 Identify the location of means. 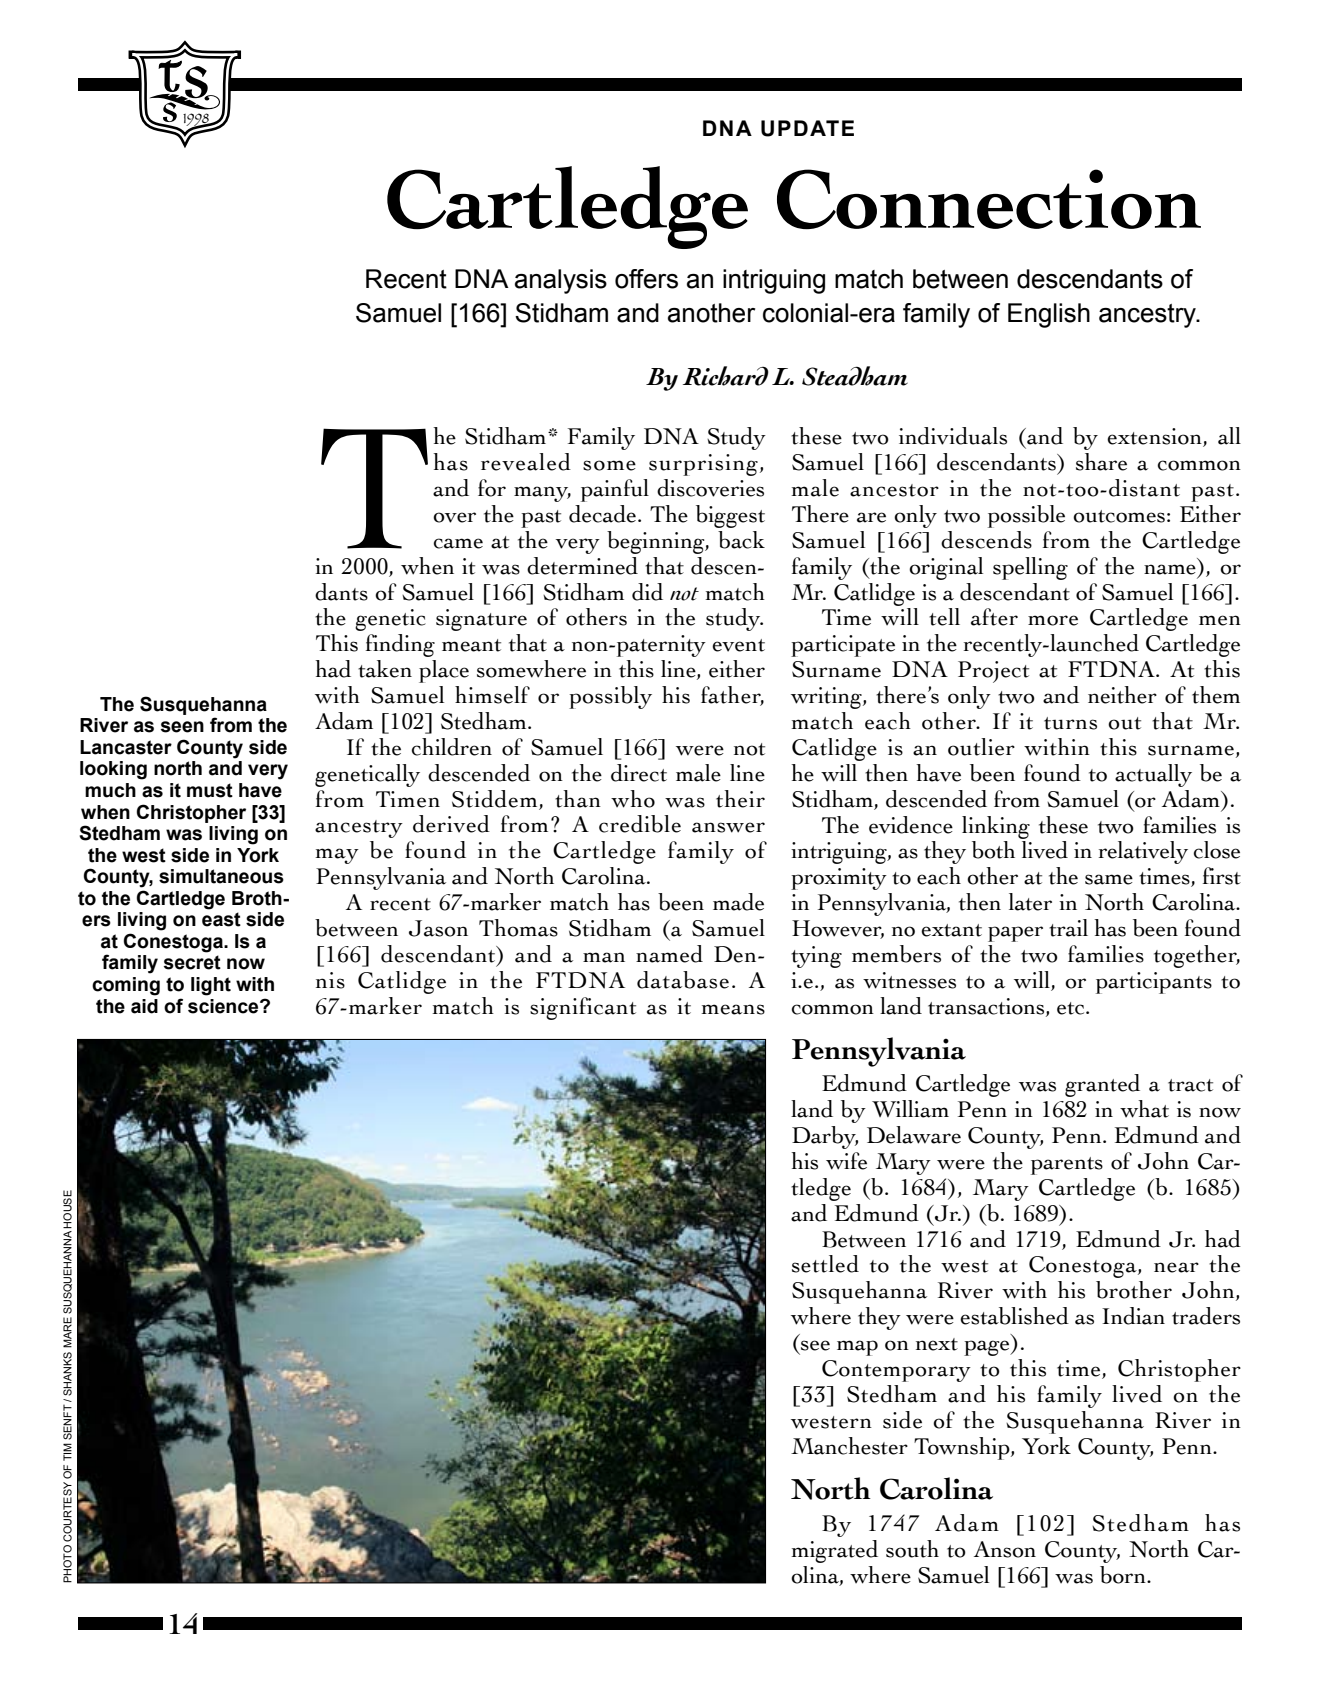
(733, 1009).
